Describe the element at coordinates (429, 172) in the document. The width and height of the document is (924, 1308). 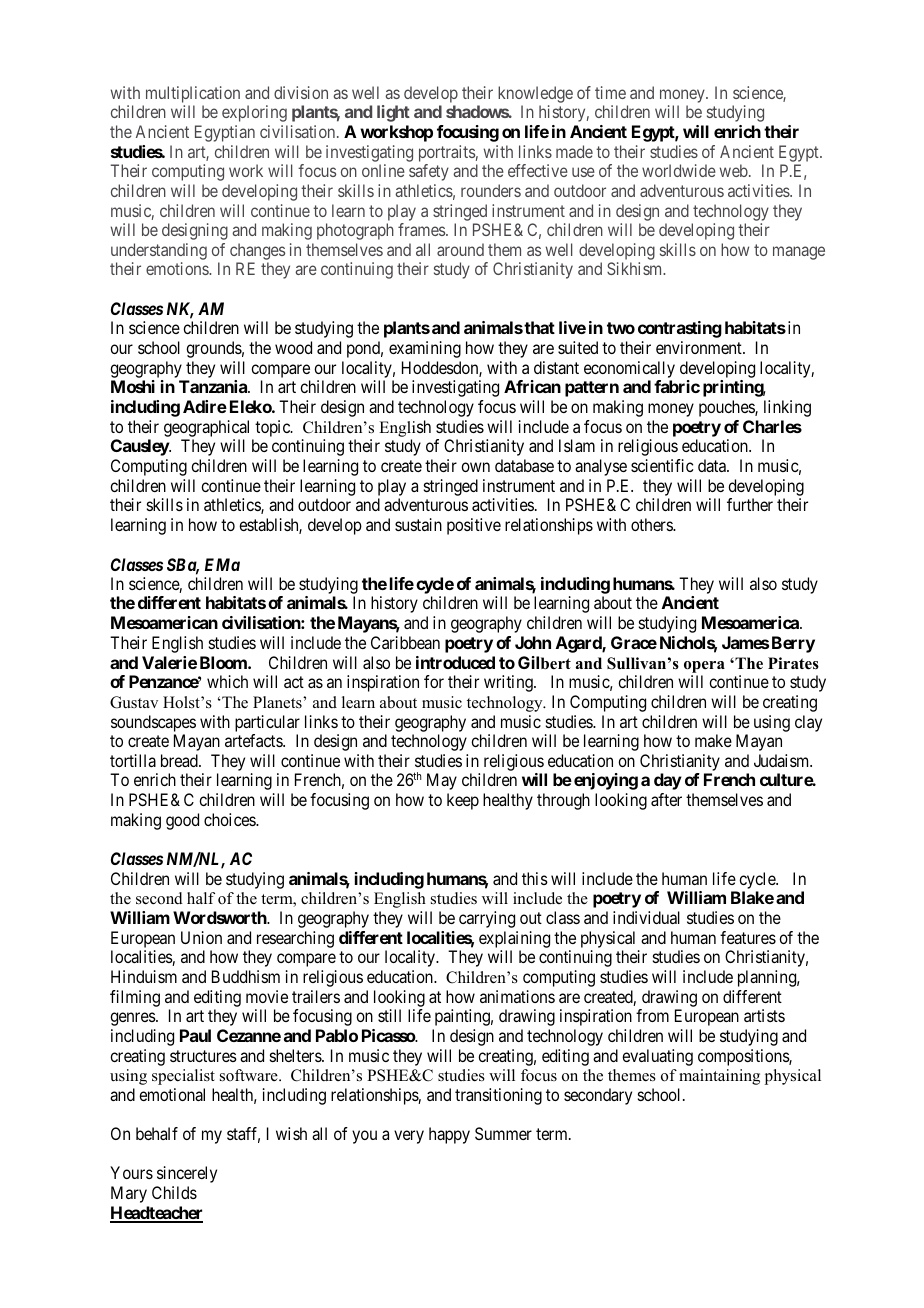
I see `safety` at that location.
